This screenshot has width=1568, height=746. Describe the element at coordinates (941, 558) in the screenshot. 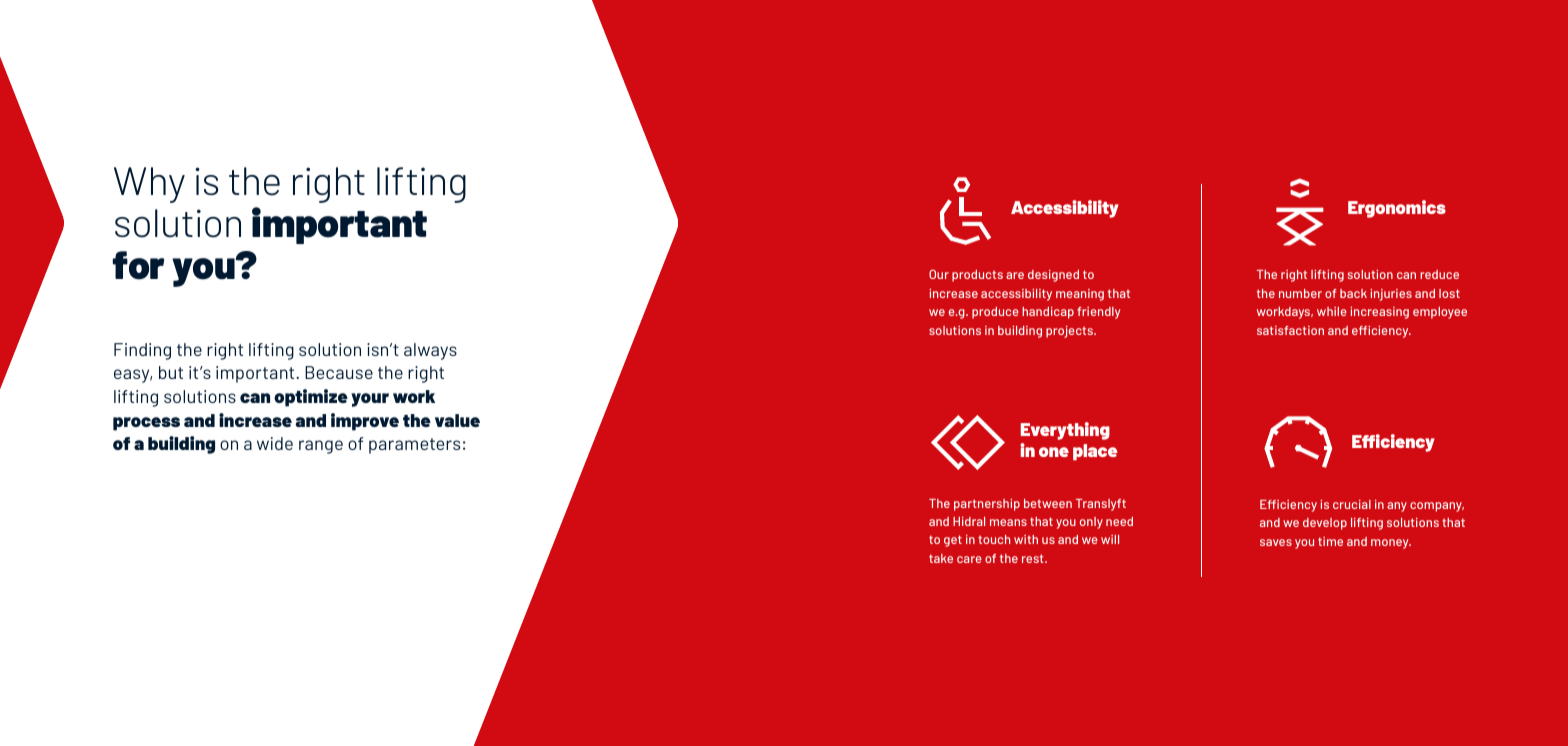

I see `take` at that location.
